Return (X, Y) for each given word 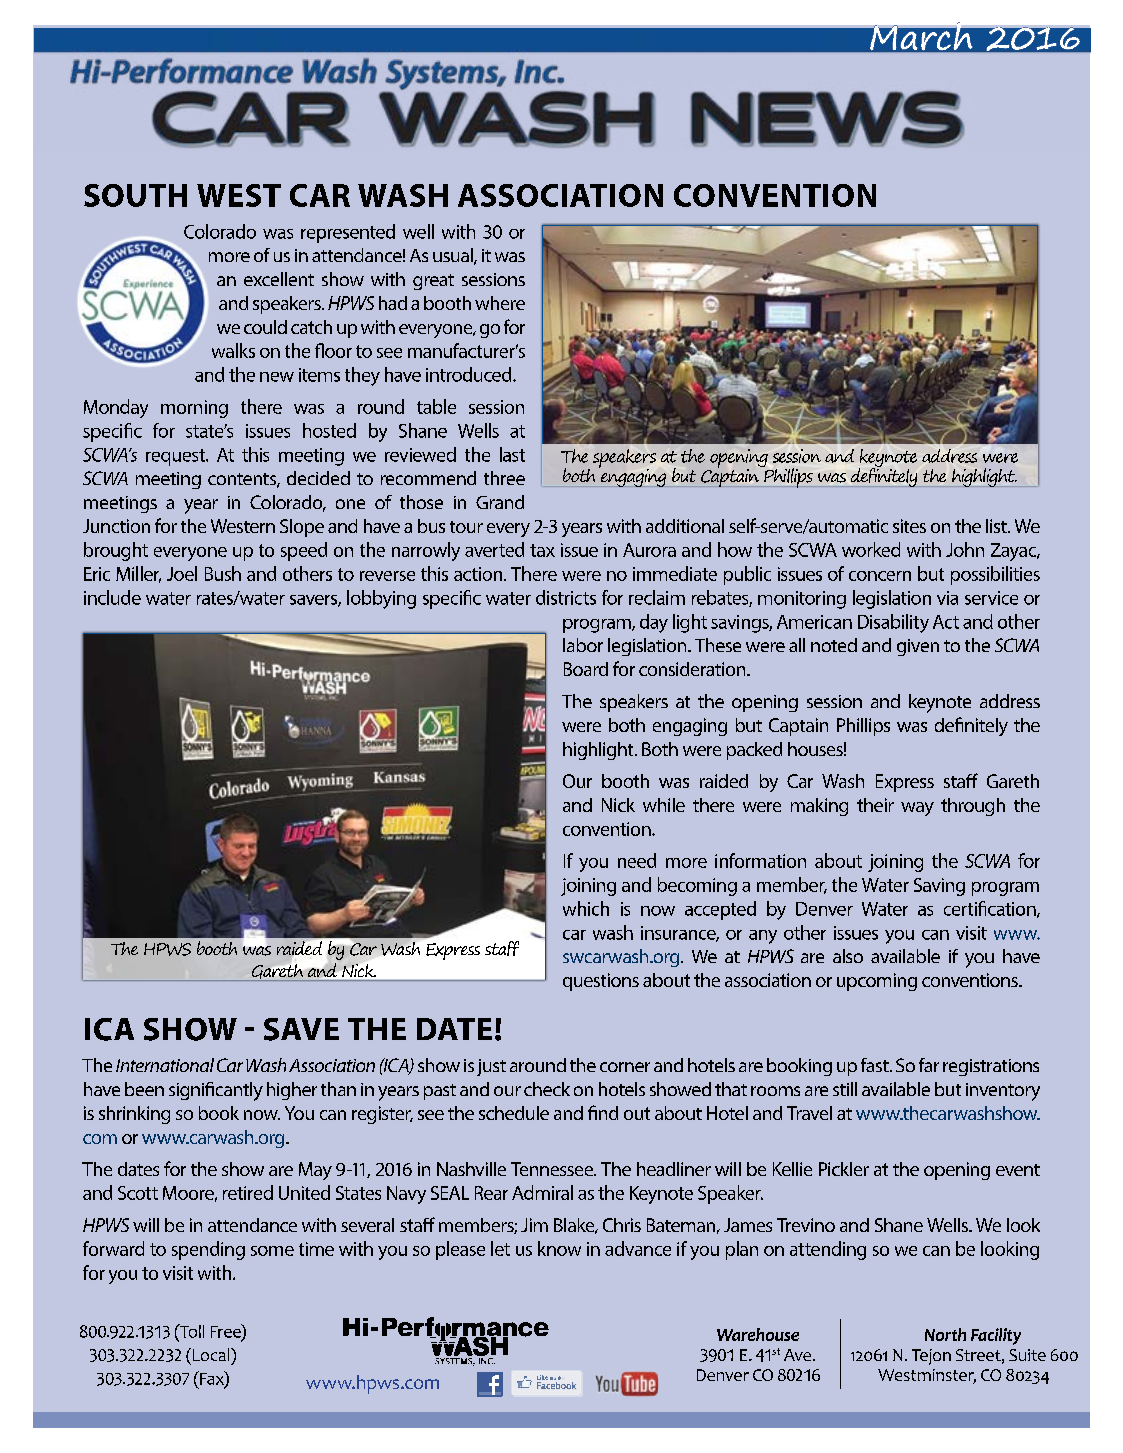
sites (909, 526)
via (947, 598)
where (500, 303)
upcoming (877, 982)
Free (227, 1332)
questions (601, 982)
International (165, 1065)
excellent (279, 279)
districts (566, 597)
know (559, 1248)
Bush (223, 573)
